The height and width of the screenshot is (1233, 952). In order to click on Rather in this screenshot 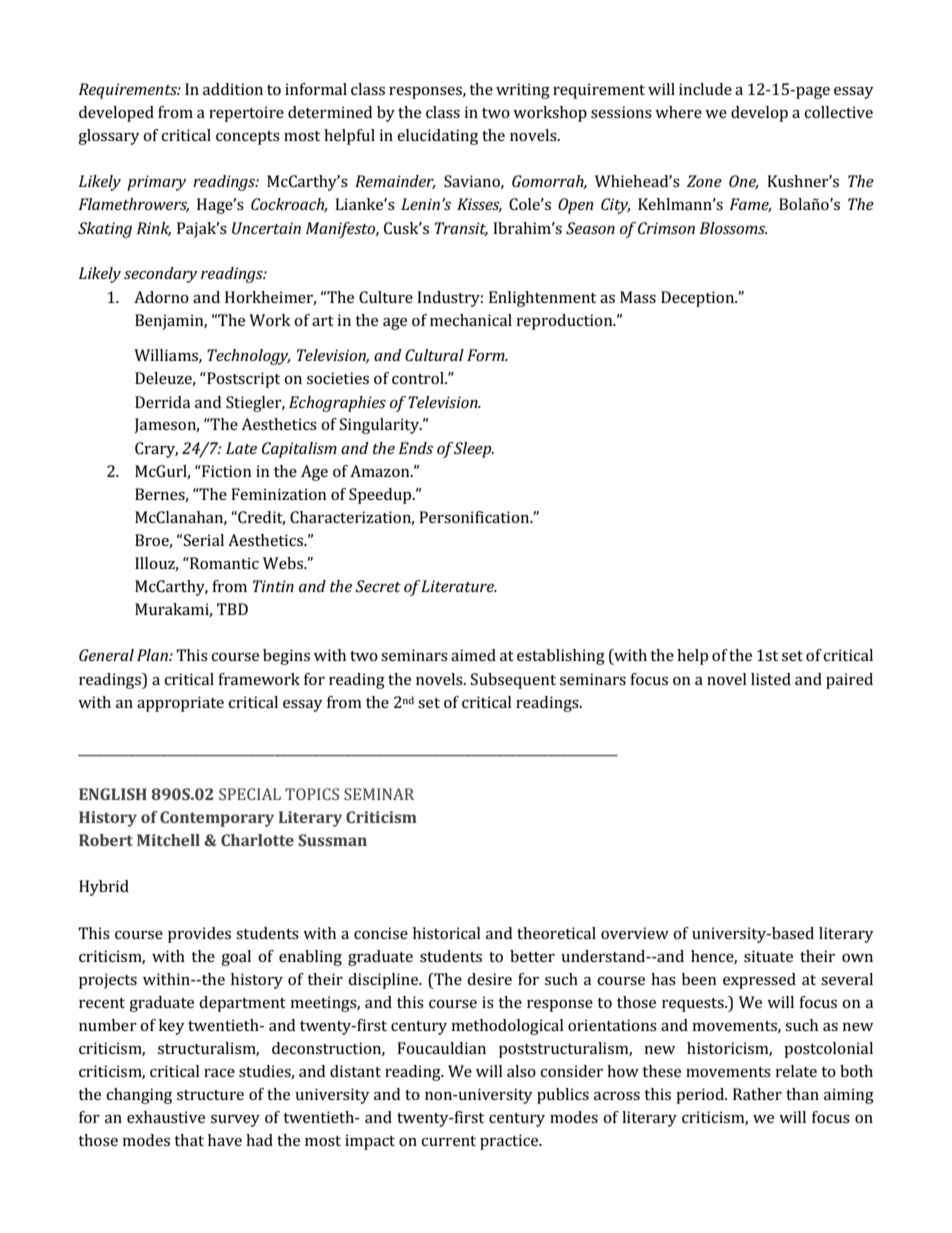, I will do `click(757, 1094)`.
